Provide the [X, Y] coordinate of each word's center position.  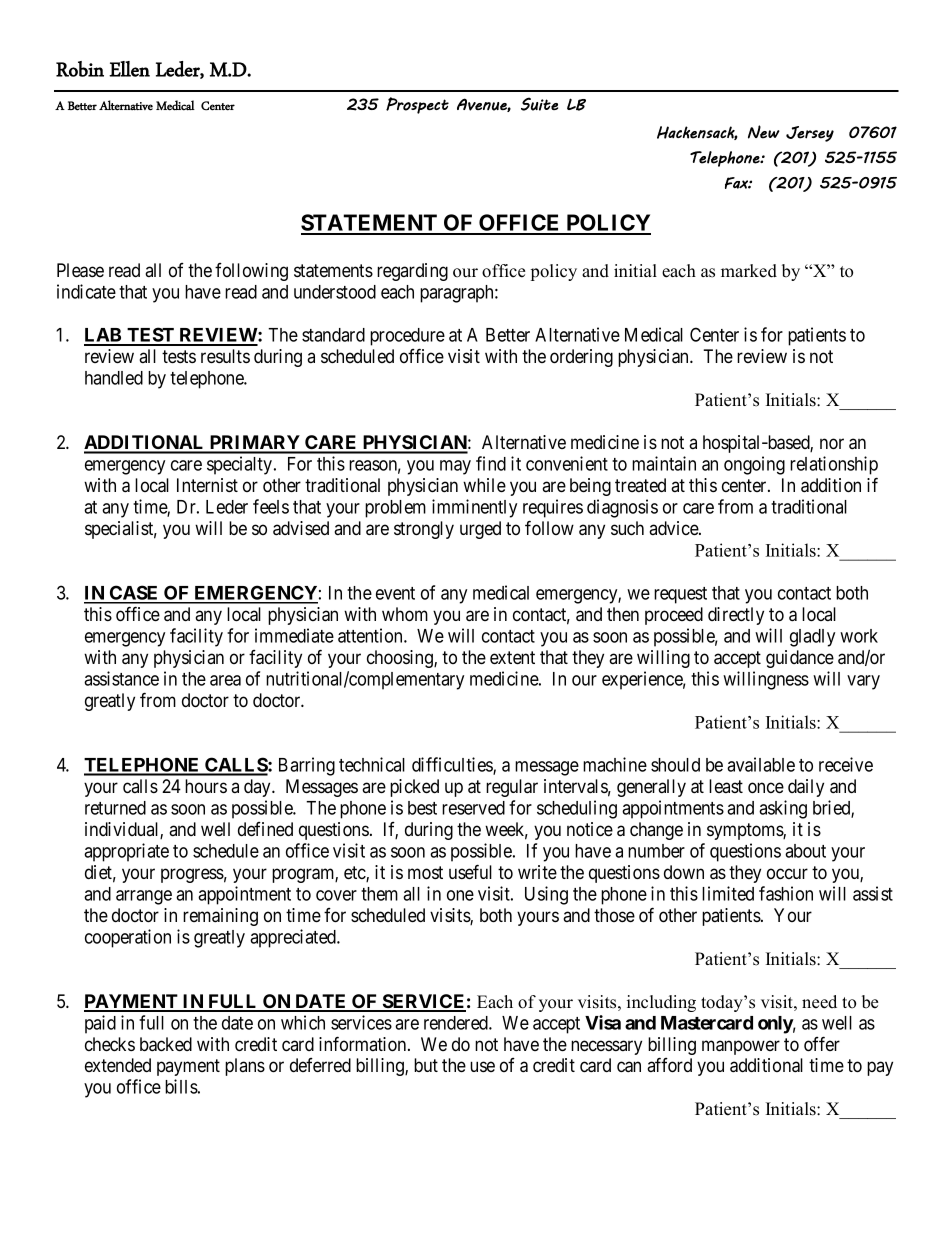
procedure [407, 337]
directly [736, 616]
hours [206, 786]
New [764, 132]
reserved [473, 808]
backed [166, 1044]
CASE [134, 594]
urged [480, 530]
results [225, 356]
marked [749, 271]
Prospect [417, 105]
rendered [457, 1023]
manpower [741, 1047]
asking [783, 809]
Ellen [129, 69]
